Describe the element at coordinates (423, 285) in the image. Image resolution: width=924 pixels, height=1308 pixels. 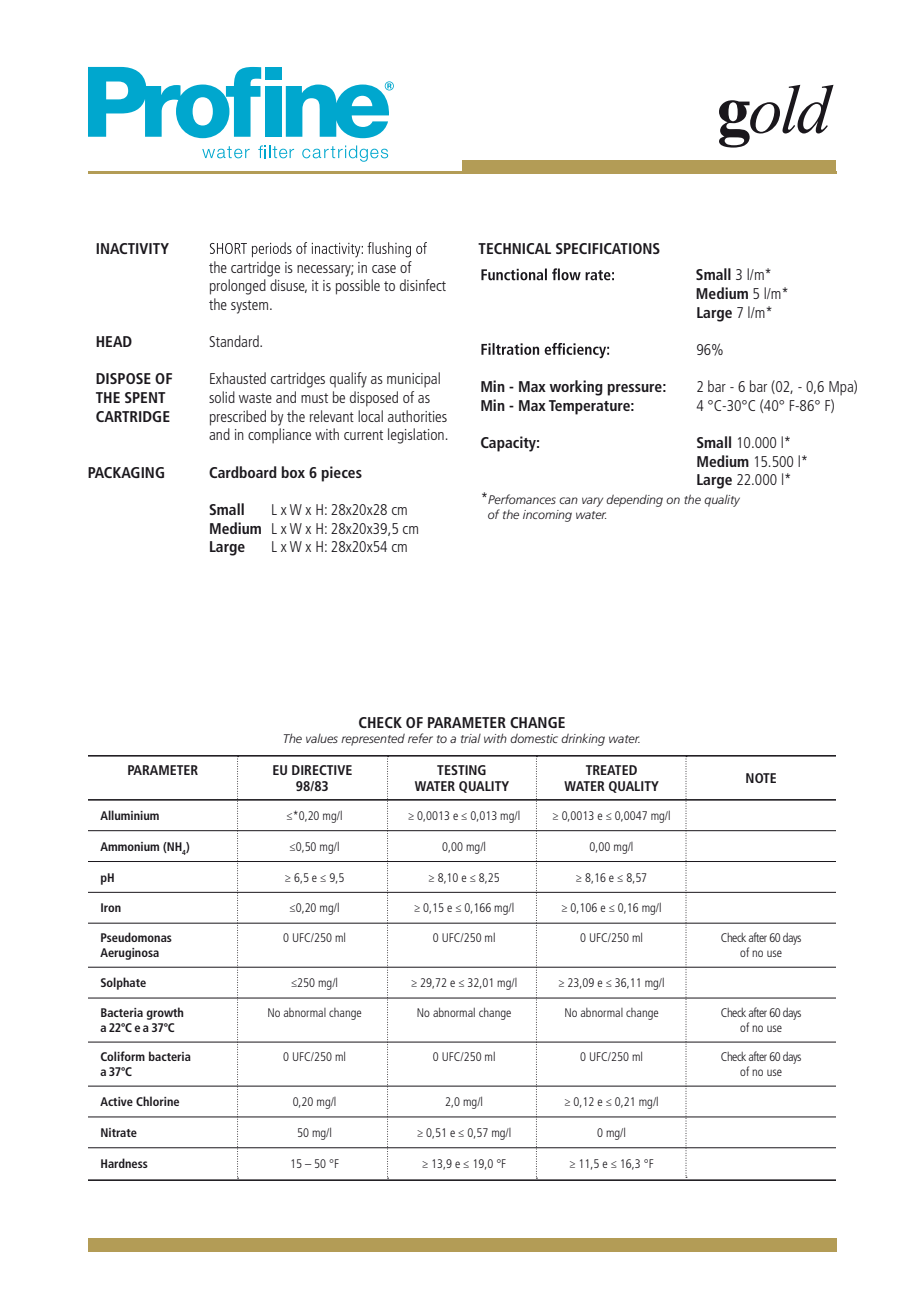
I see `disinfect` at that location.
